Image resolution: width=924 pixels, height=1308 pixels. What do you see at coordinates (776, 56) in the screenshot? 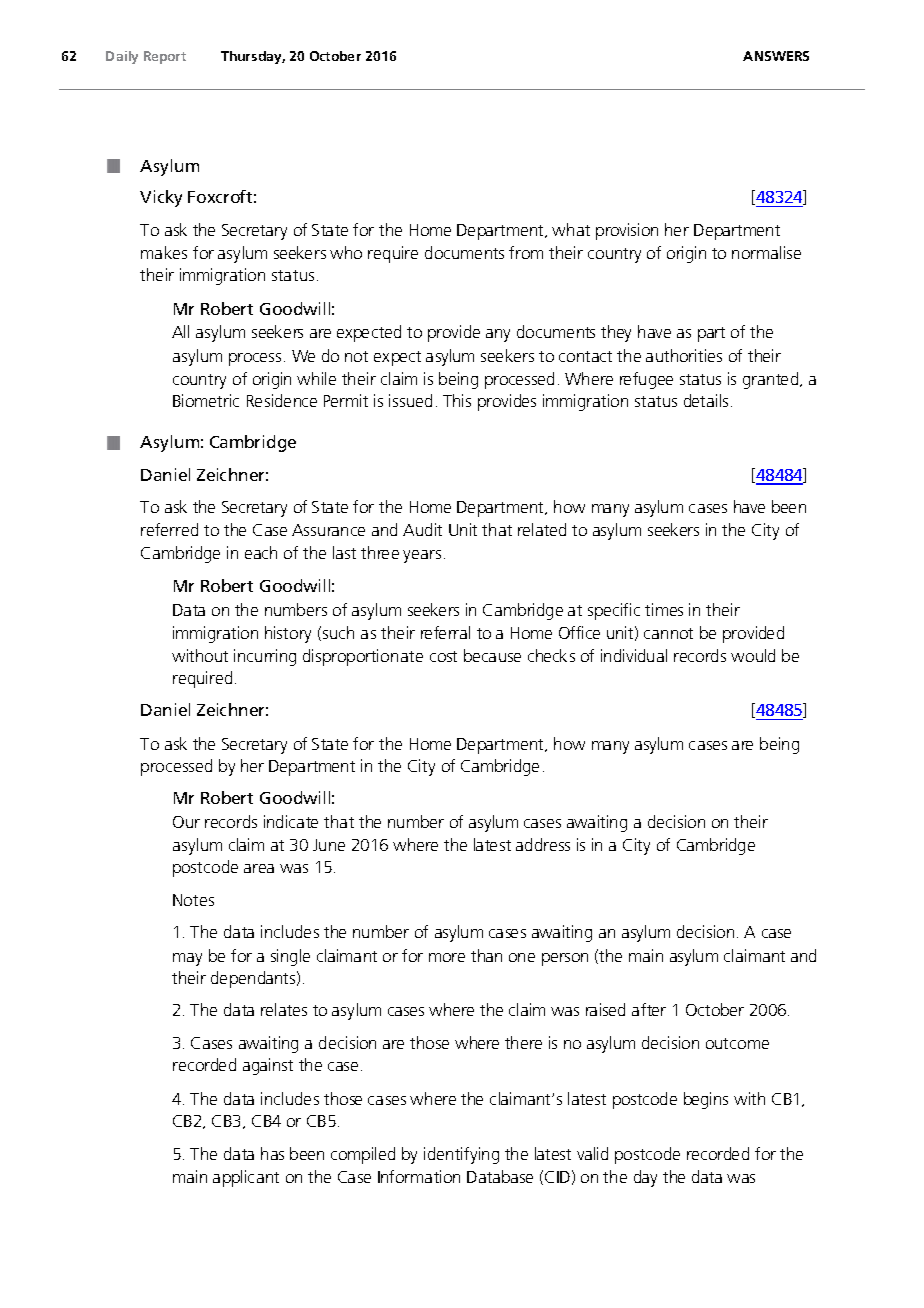
I see `ANSWERS` at bounding box center [776, 56].
